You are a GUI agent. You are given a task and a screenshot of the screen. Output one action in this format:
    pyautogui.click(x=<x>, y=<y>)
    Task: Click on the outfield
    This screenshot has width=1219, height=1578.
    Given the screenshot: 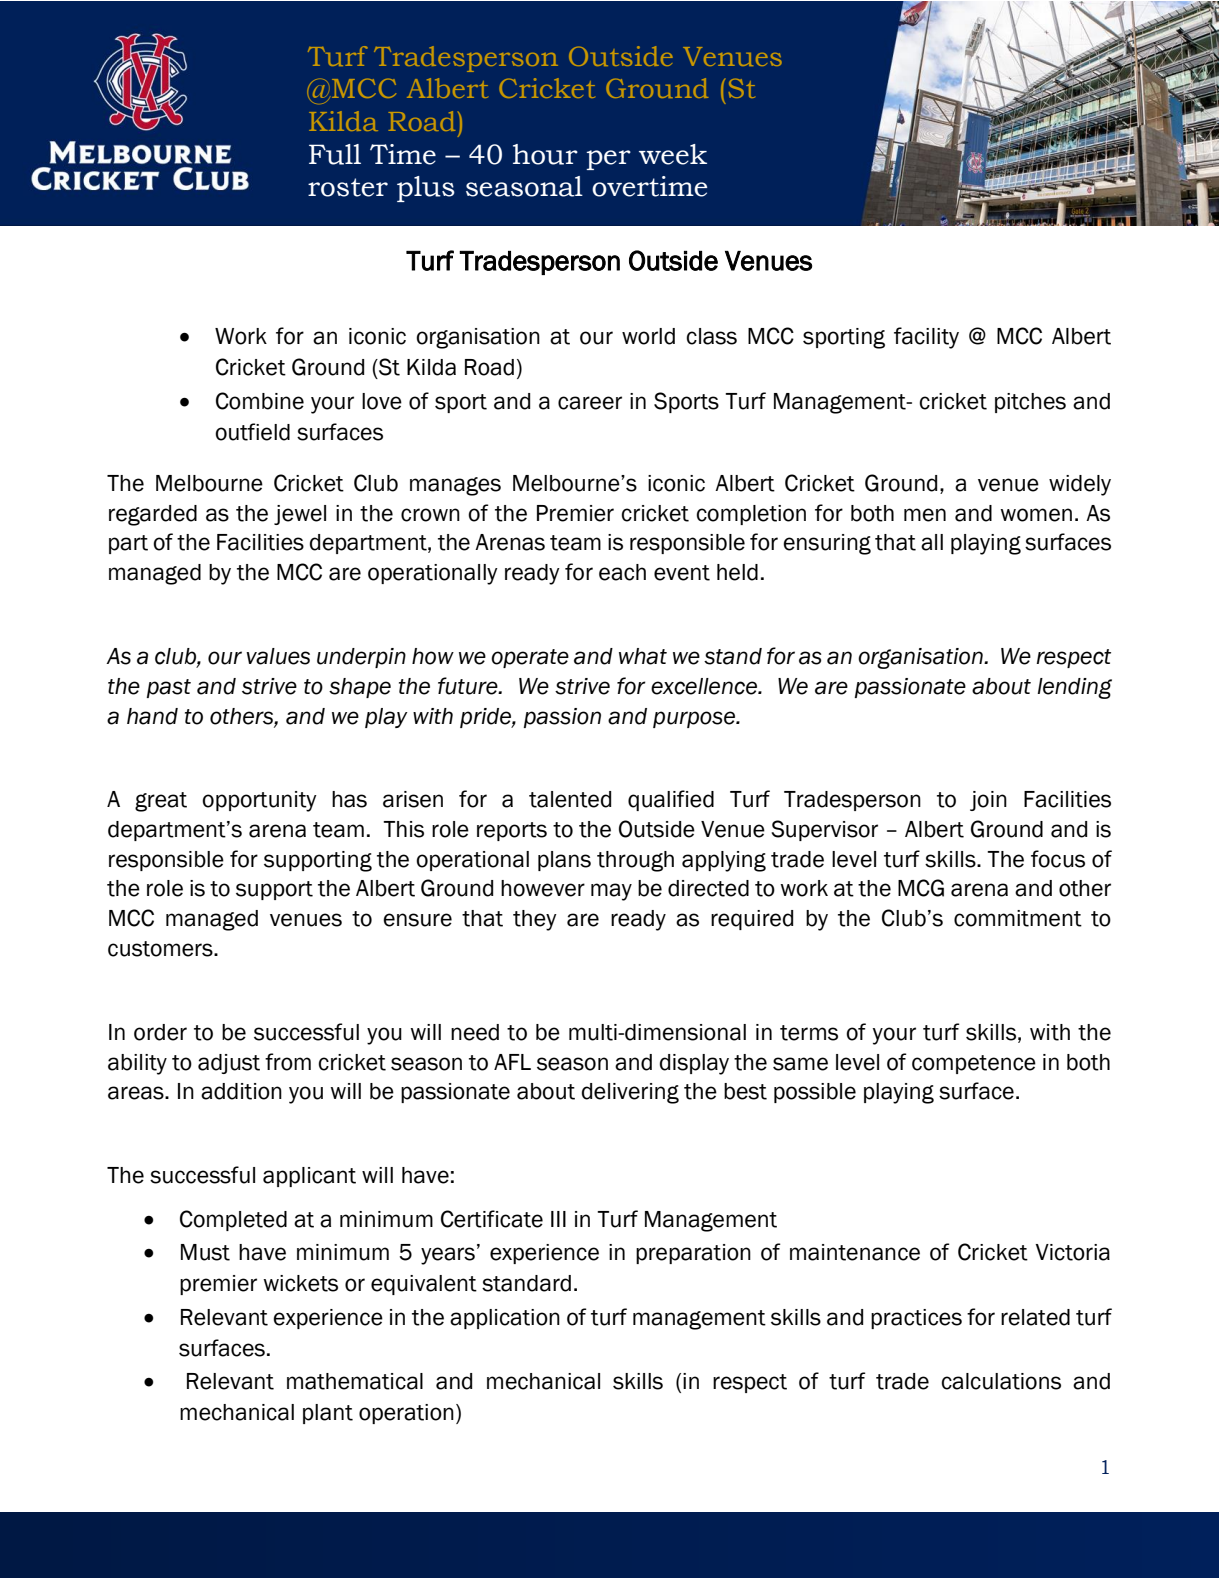 What is the action you would take?
    pyautogui.click(x=252, y=432)
